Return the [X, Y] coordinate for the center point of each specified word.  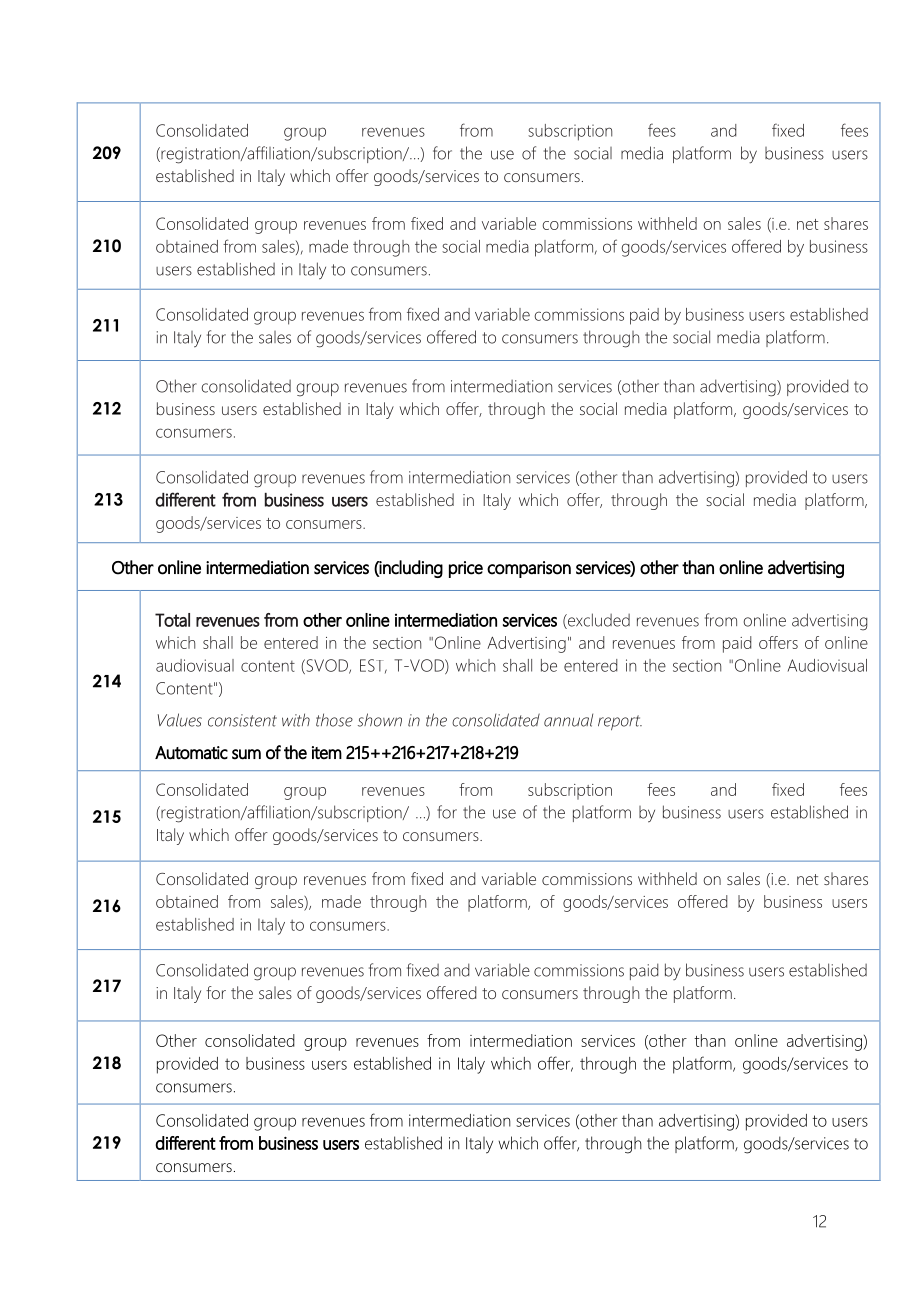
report [620, 722]
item [327, 753]
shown [380, 720]
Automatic [191, 753]
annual [568, 720]
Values [180, 720]
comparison [529, 569]
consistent [242, 720]
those [334, 720]
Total [172, 620]
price [466, 569]
